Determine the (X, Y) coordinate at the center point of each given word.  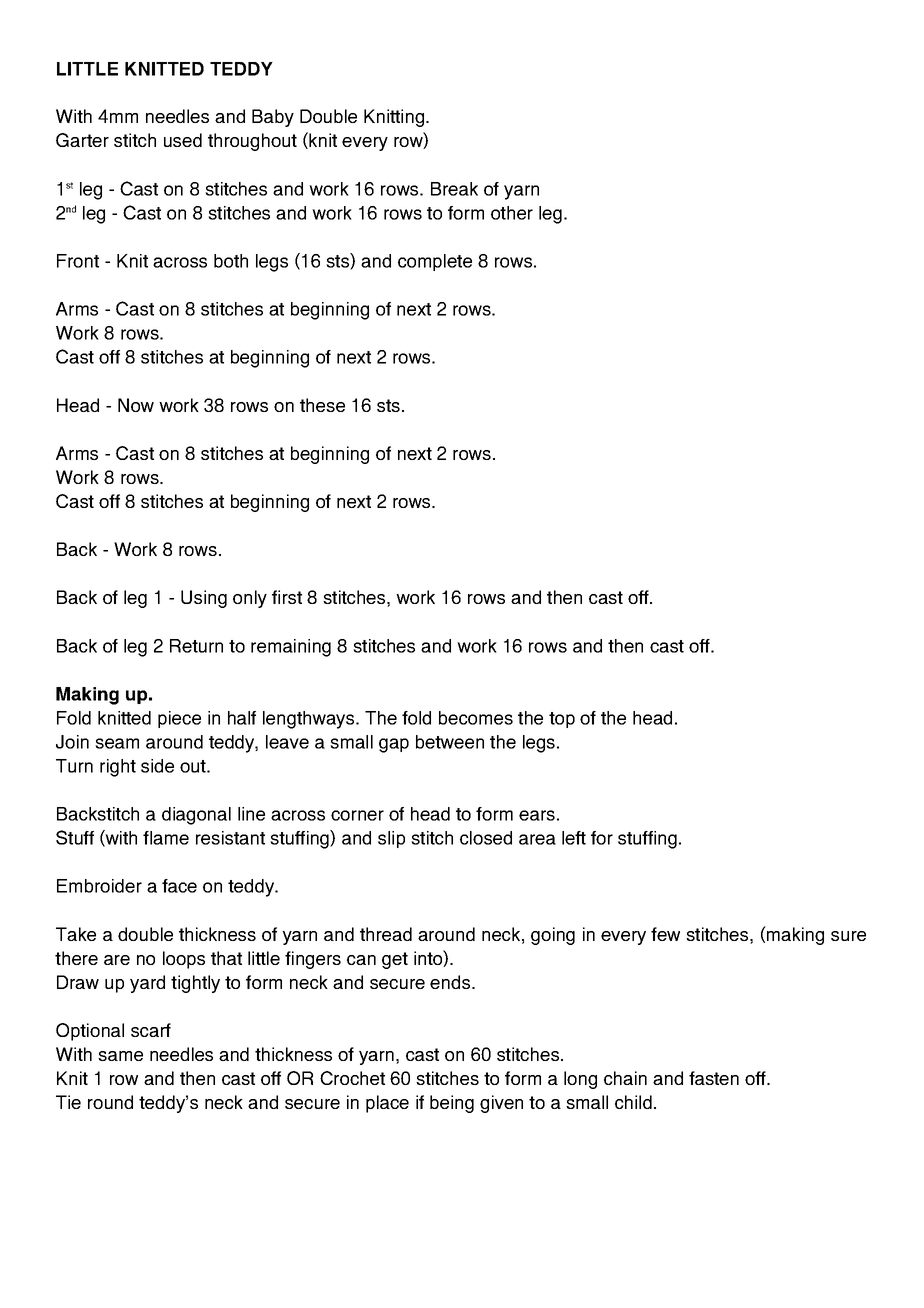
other (512, 213)
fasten (714, 1078)
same (120, 1056)
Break (454, 189)
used (183, 140)
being (452, 1104)
